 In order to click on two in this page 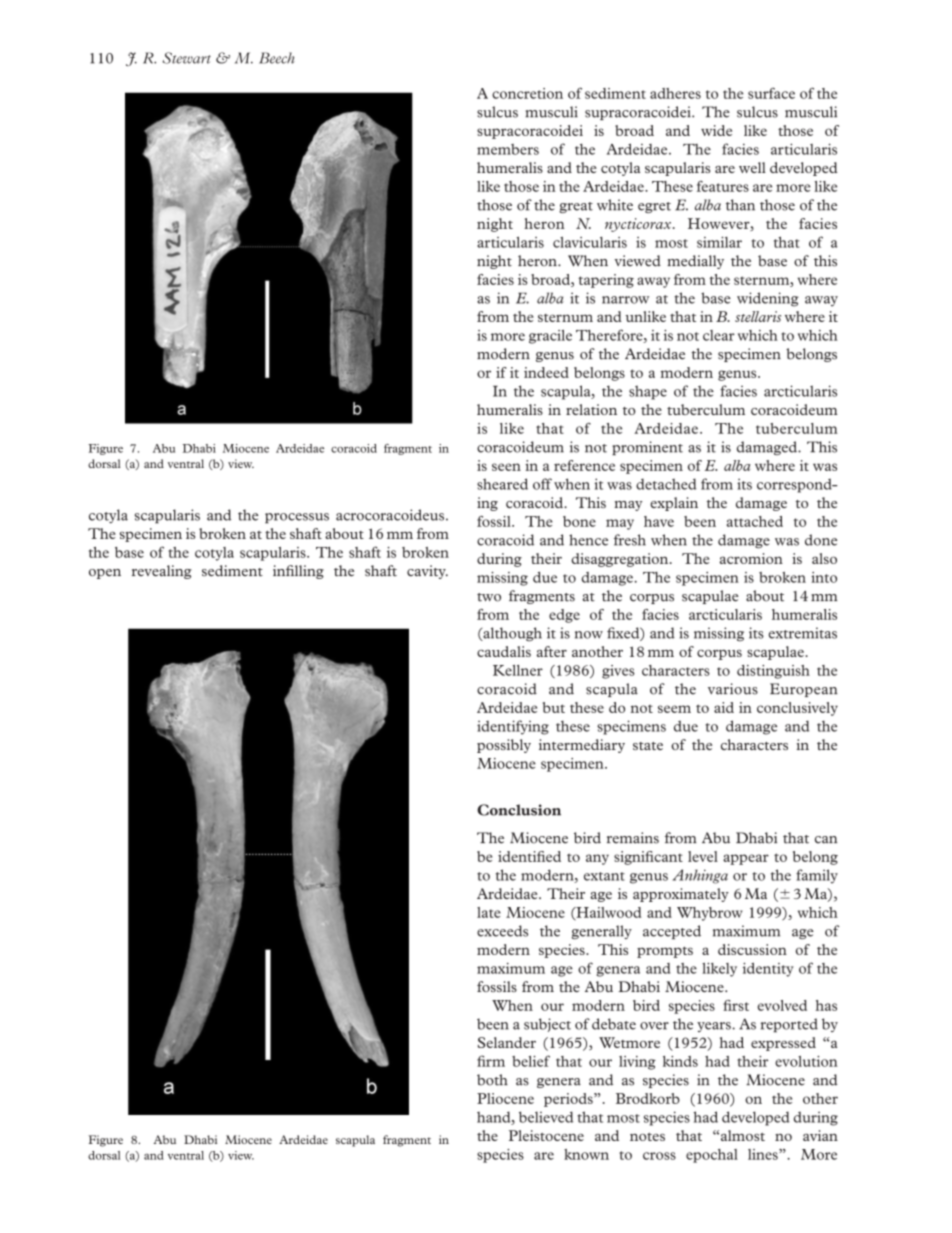, I will do `click(489, 597)`.
